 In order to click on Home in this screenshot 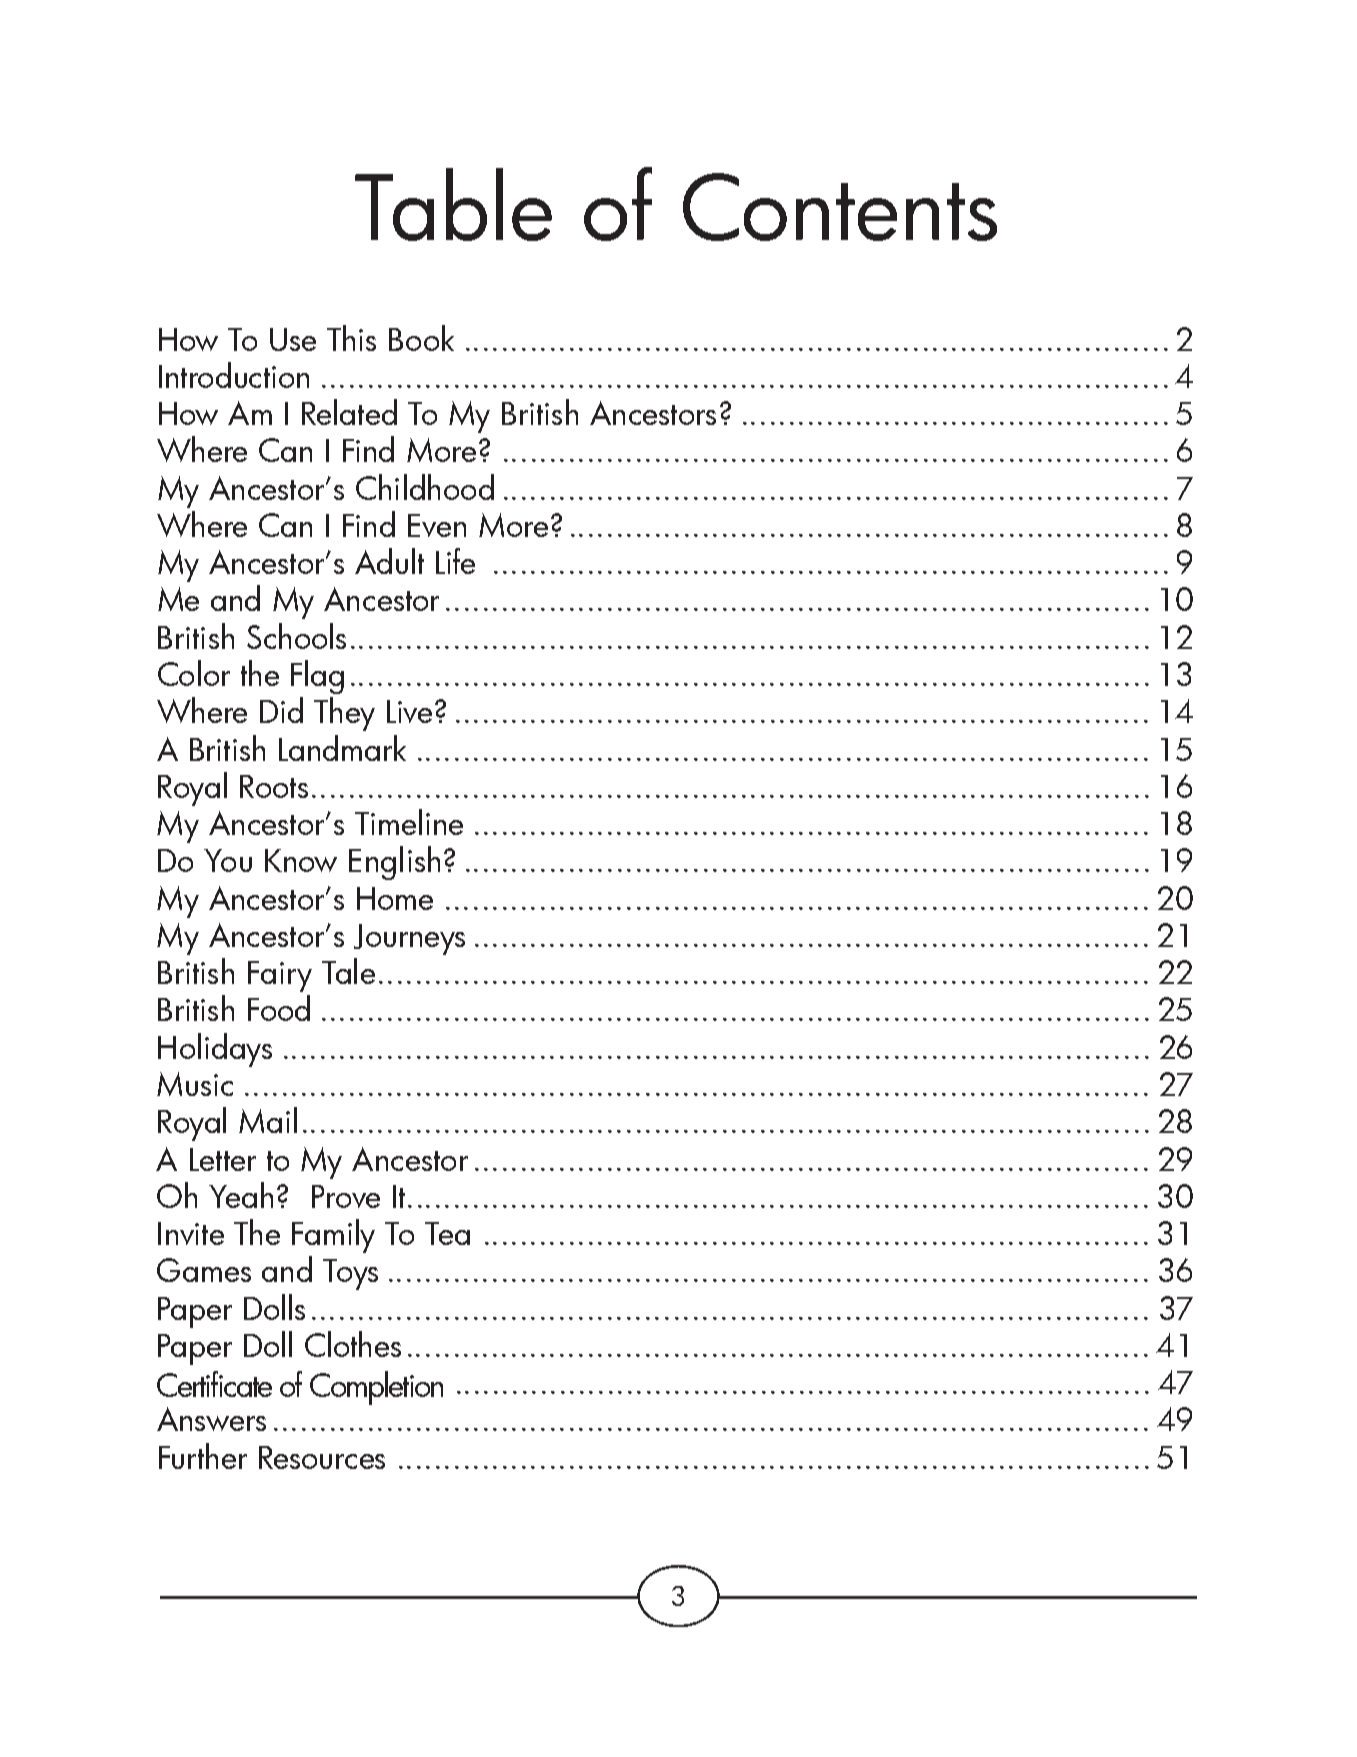, I will do `click(395, 898)`.
